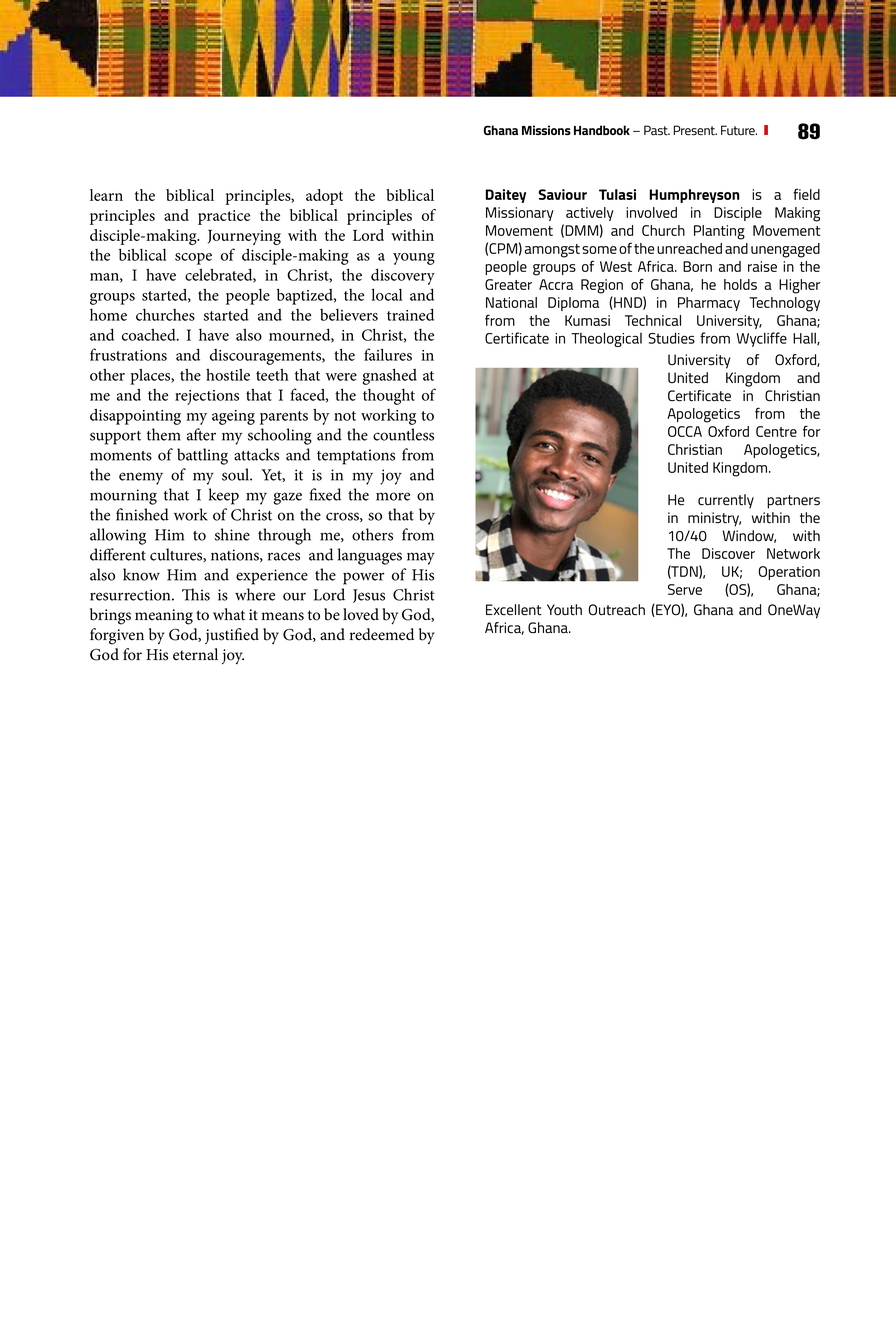 This image has height=1321, width=896. What do you see at coordinates (739, 130) in the image?
I see `Future` at bounding box center [739, 130].
